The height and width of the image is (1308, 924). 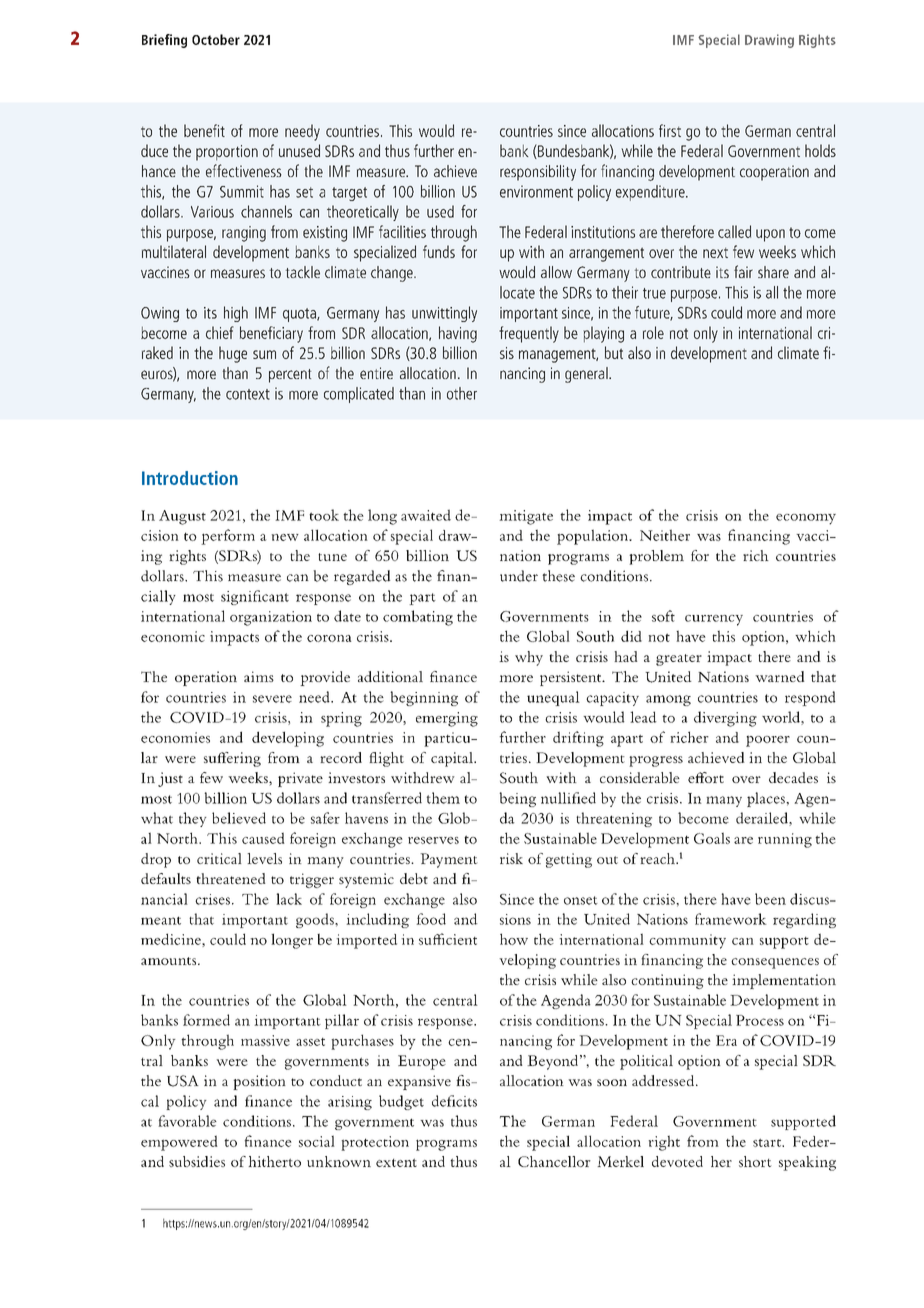 I want to click on favorable, so click(x=187, y=1121).
